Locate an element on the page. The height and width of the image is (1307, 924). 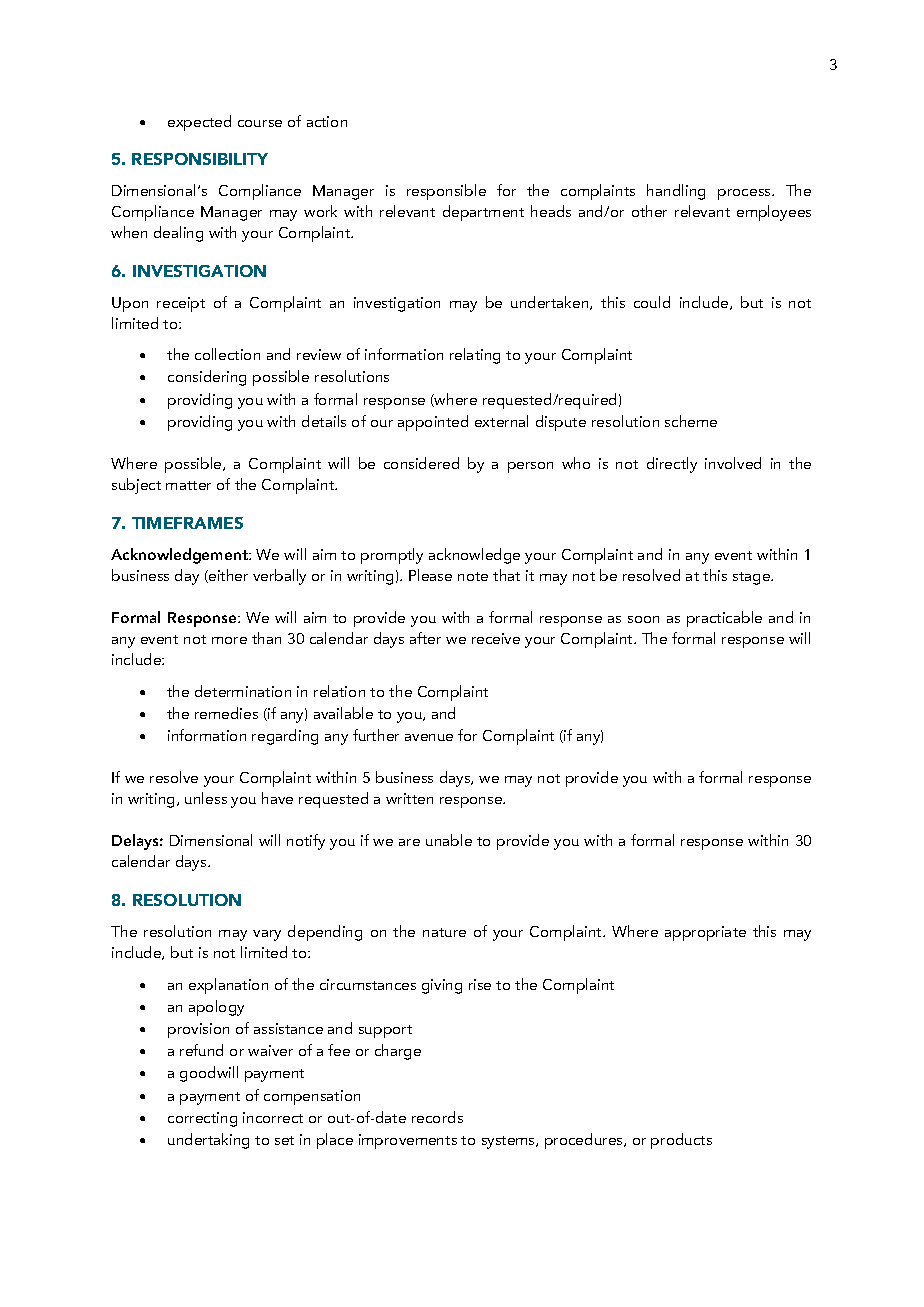
TIMEFRAMES is located at coordinates (187, 523).
